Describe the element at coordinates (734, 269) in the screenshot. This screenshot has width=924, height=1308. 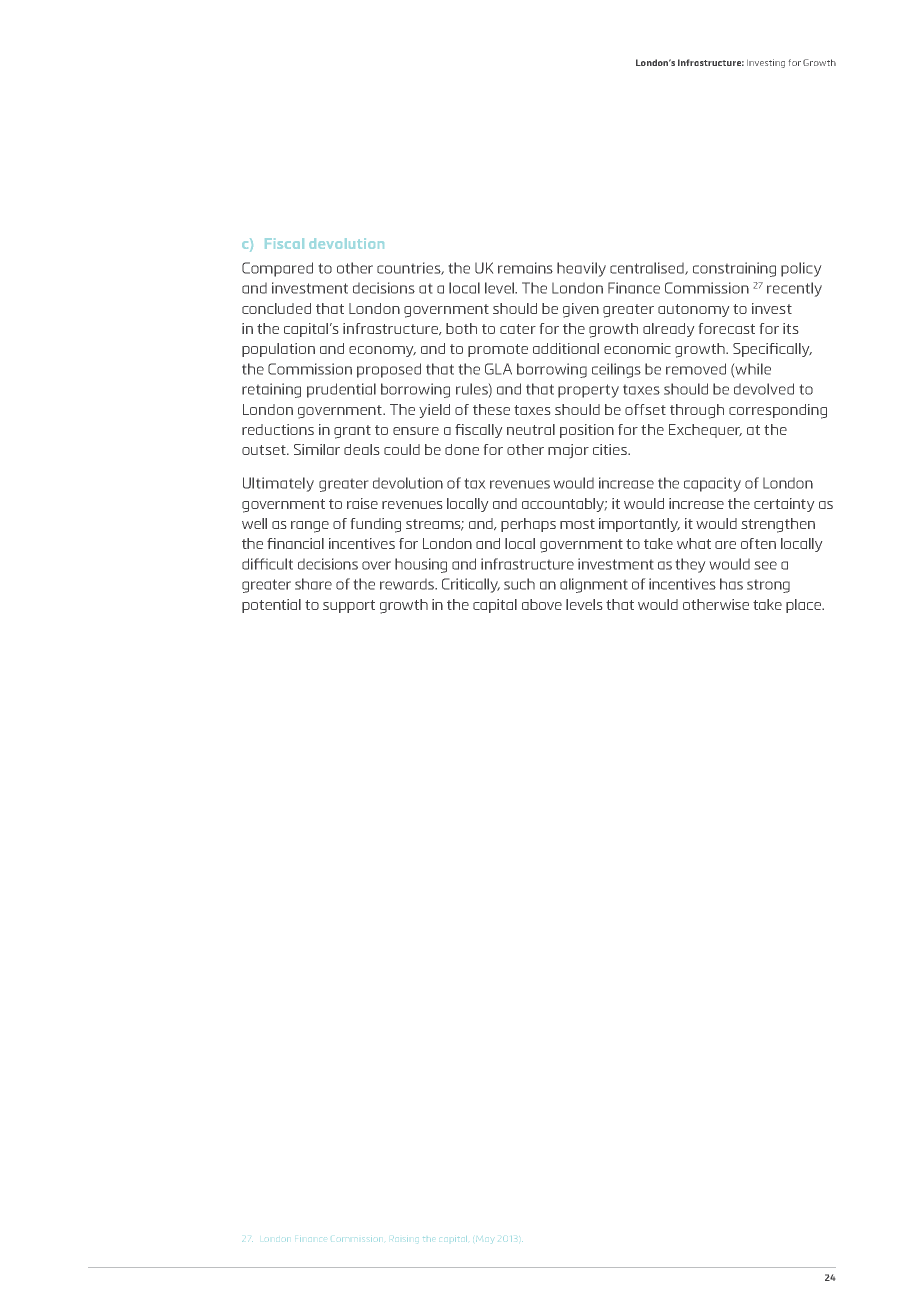
I see `constraining` at that location.
